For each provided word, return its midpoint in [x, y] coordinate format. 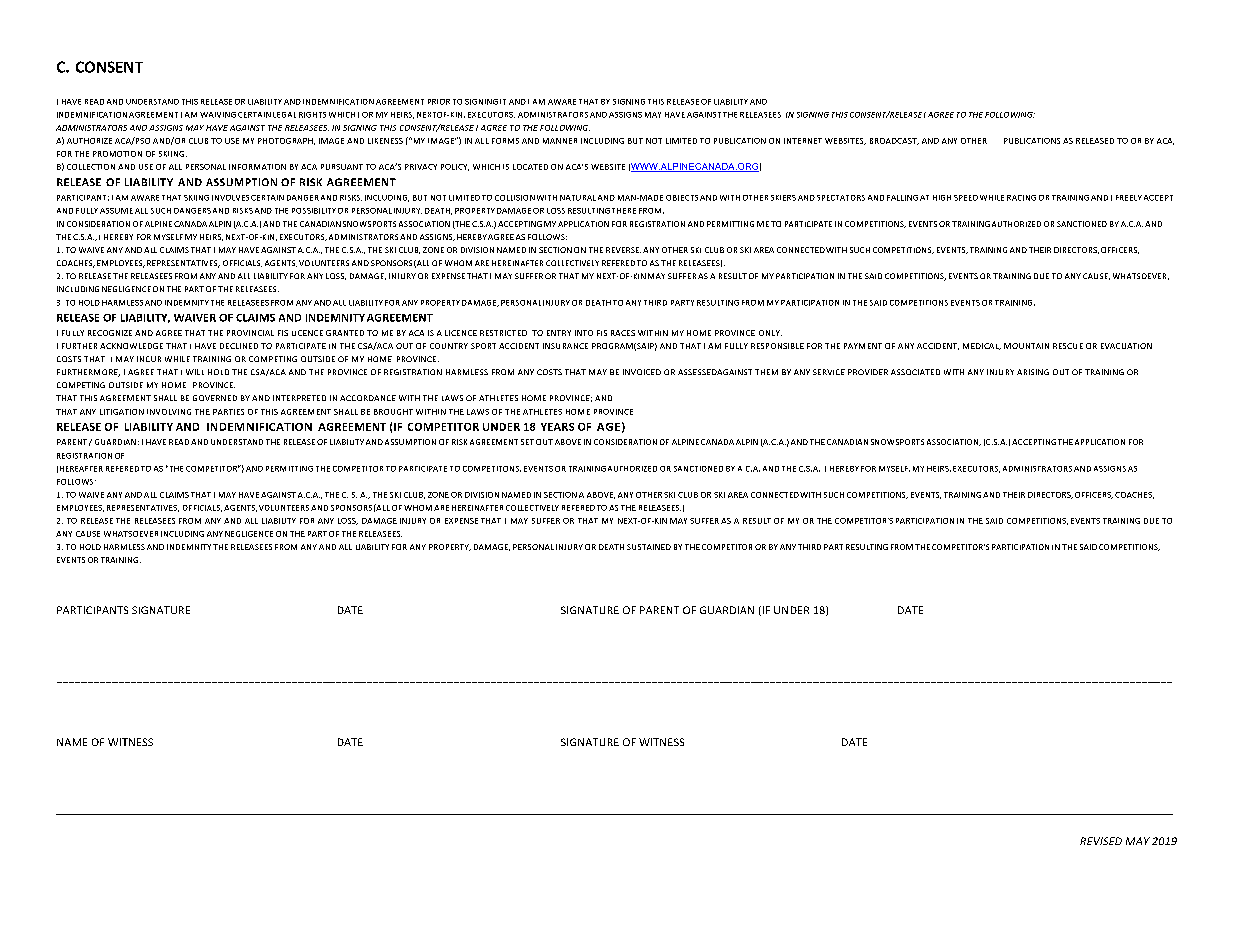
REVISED [1101, 841]
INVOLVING [169, 412]
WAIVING [218, 115]
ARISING [1033, 372]
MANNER [560, 141]
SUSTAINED [649, 547]
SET [527, 442]
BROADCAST [894, 141]
